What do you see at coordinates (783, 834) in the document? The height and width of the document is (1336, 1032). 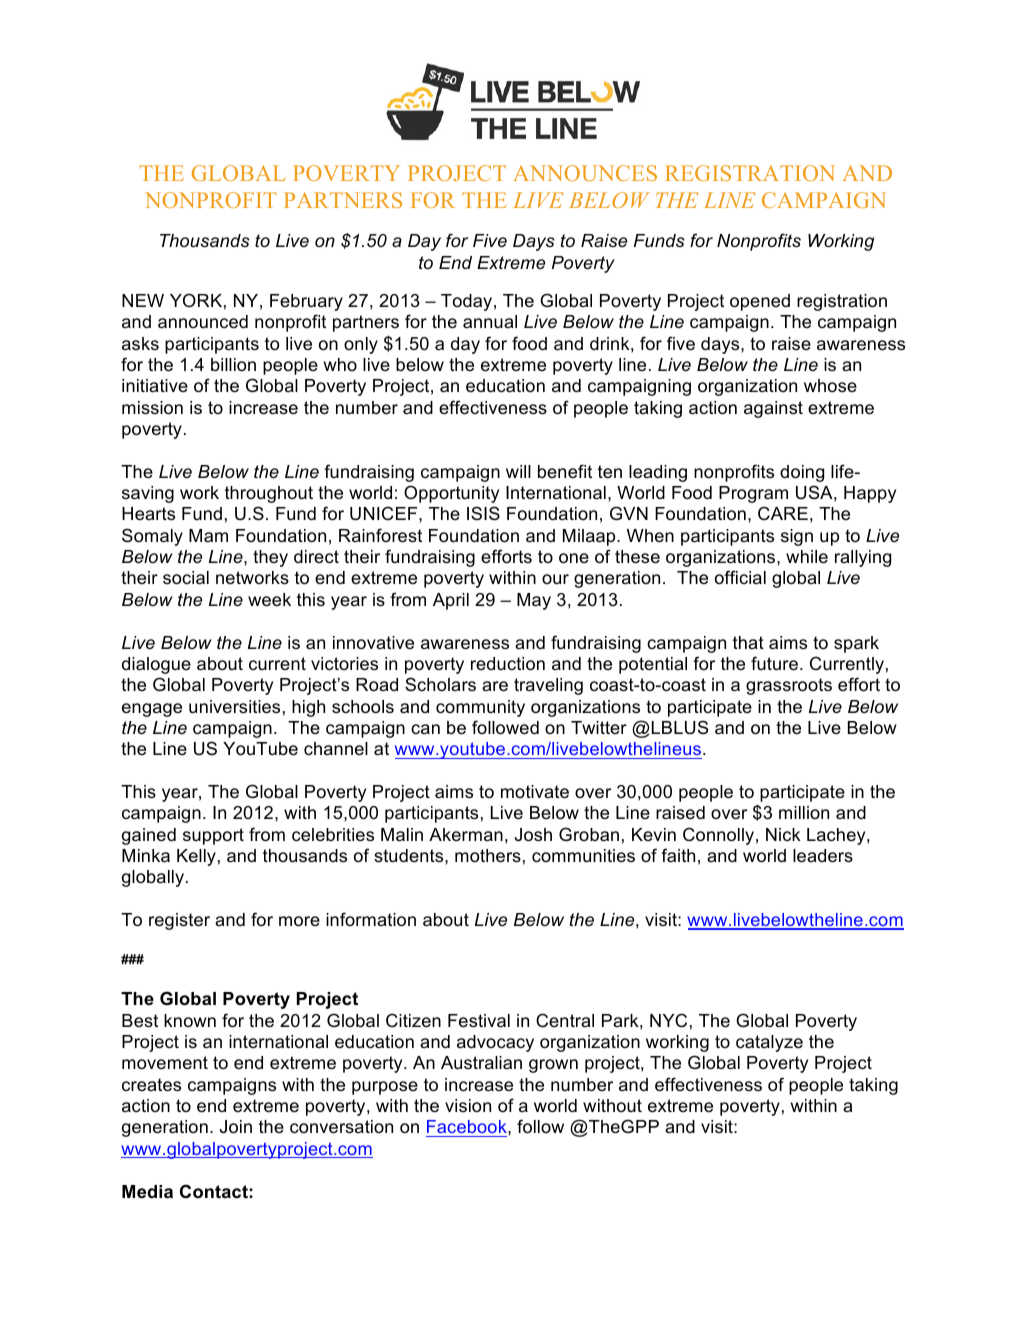 I see `Nick` at bounding box center [783, 834].
